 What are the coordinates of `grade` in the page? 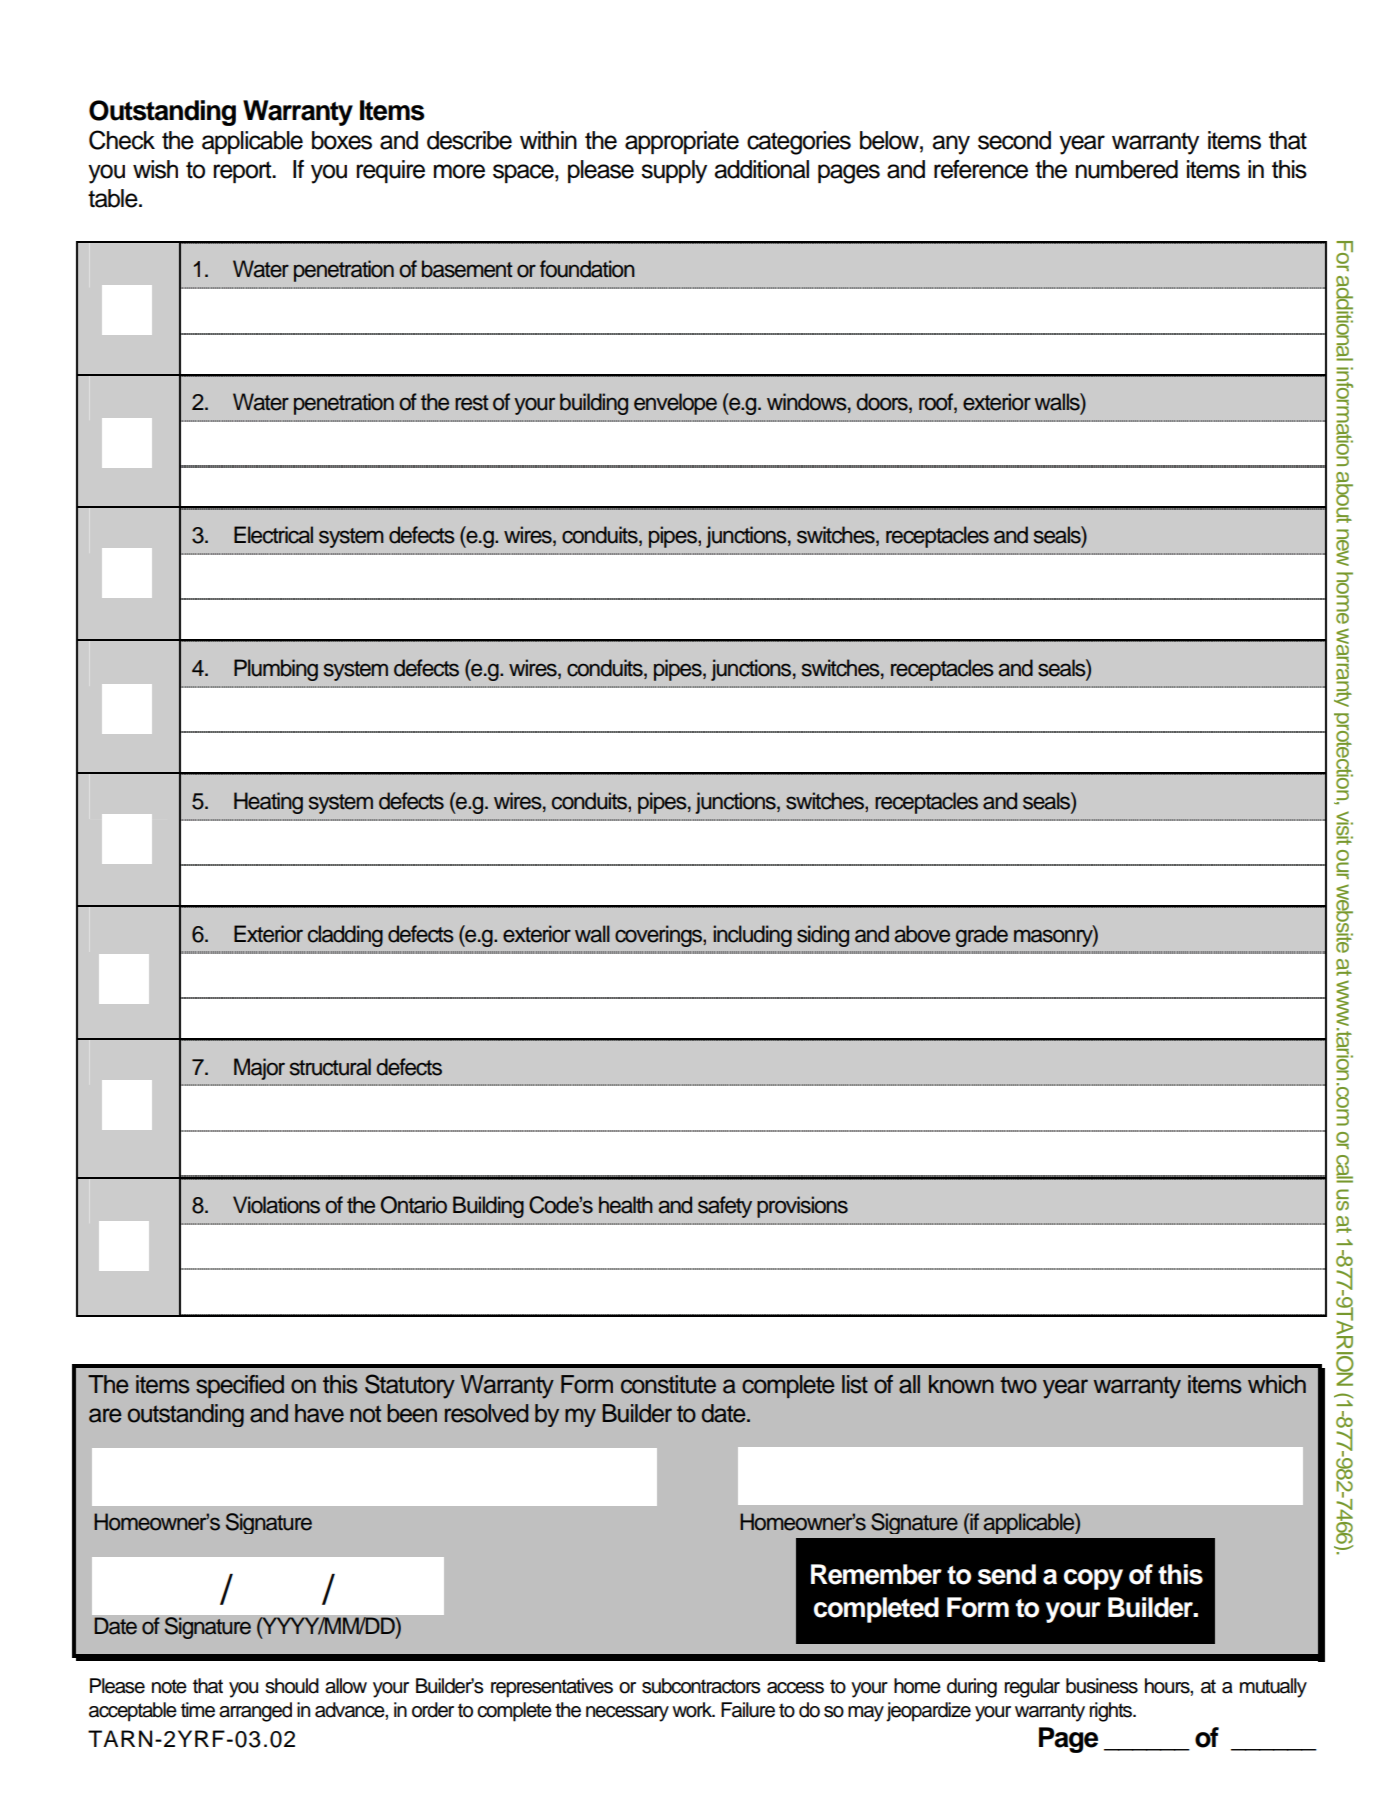 It's located at (982, 936).
